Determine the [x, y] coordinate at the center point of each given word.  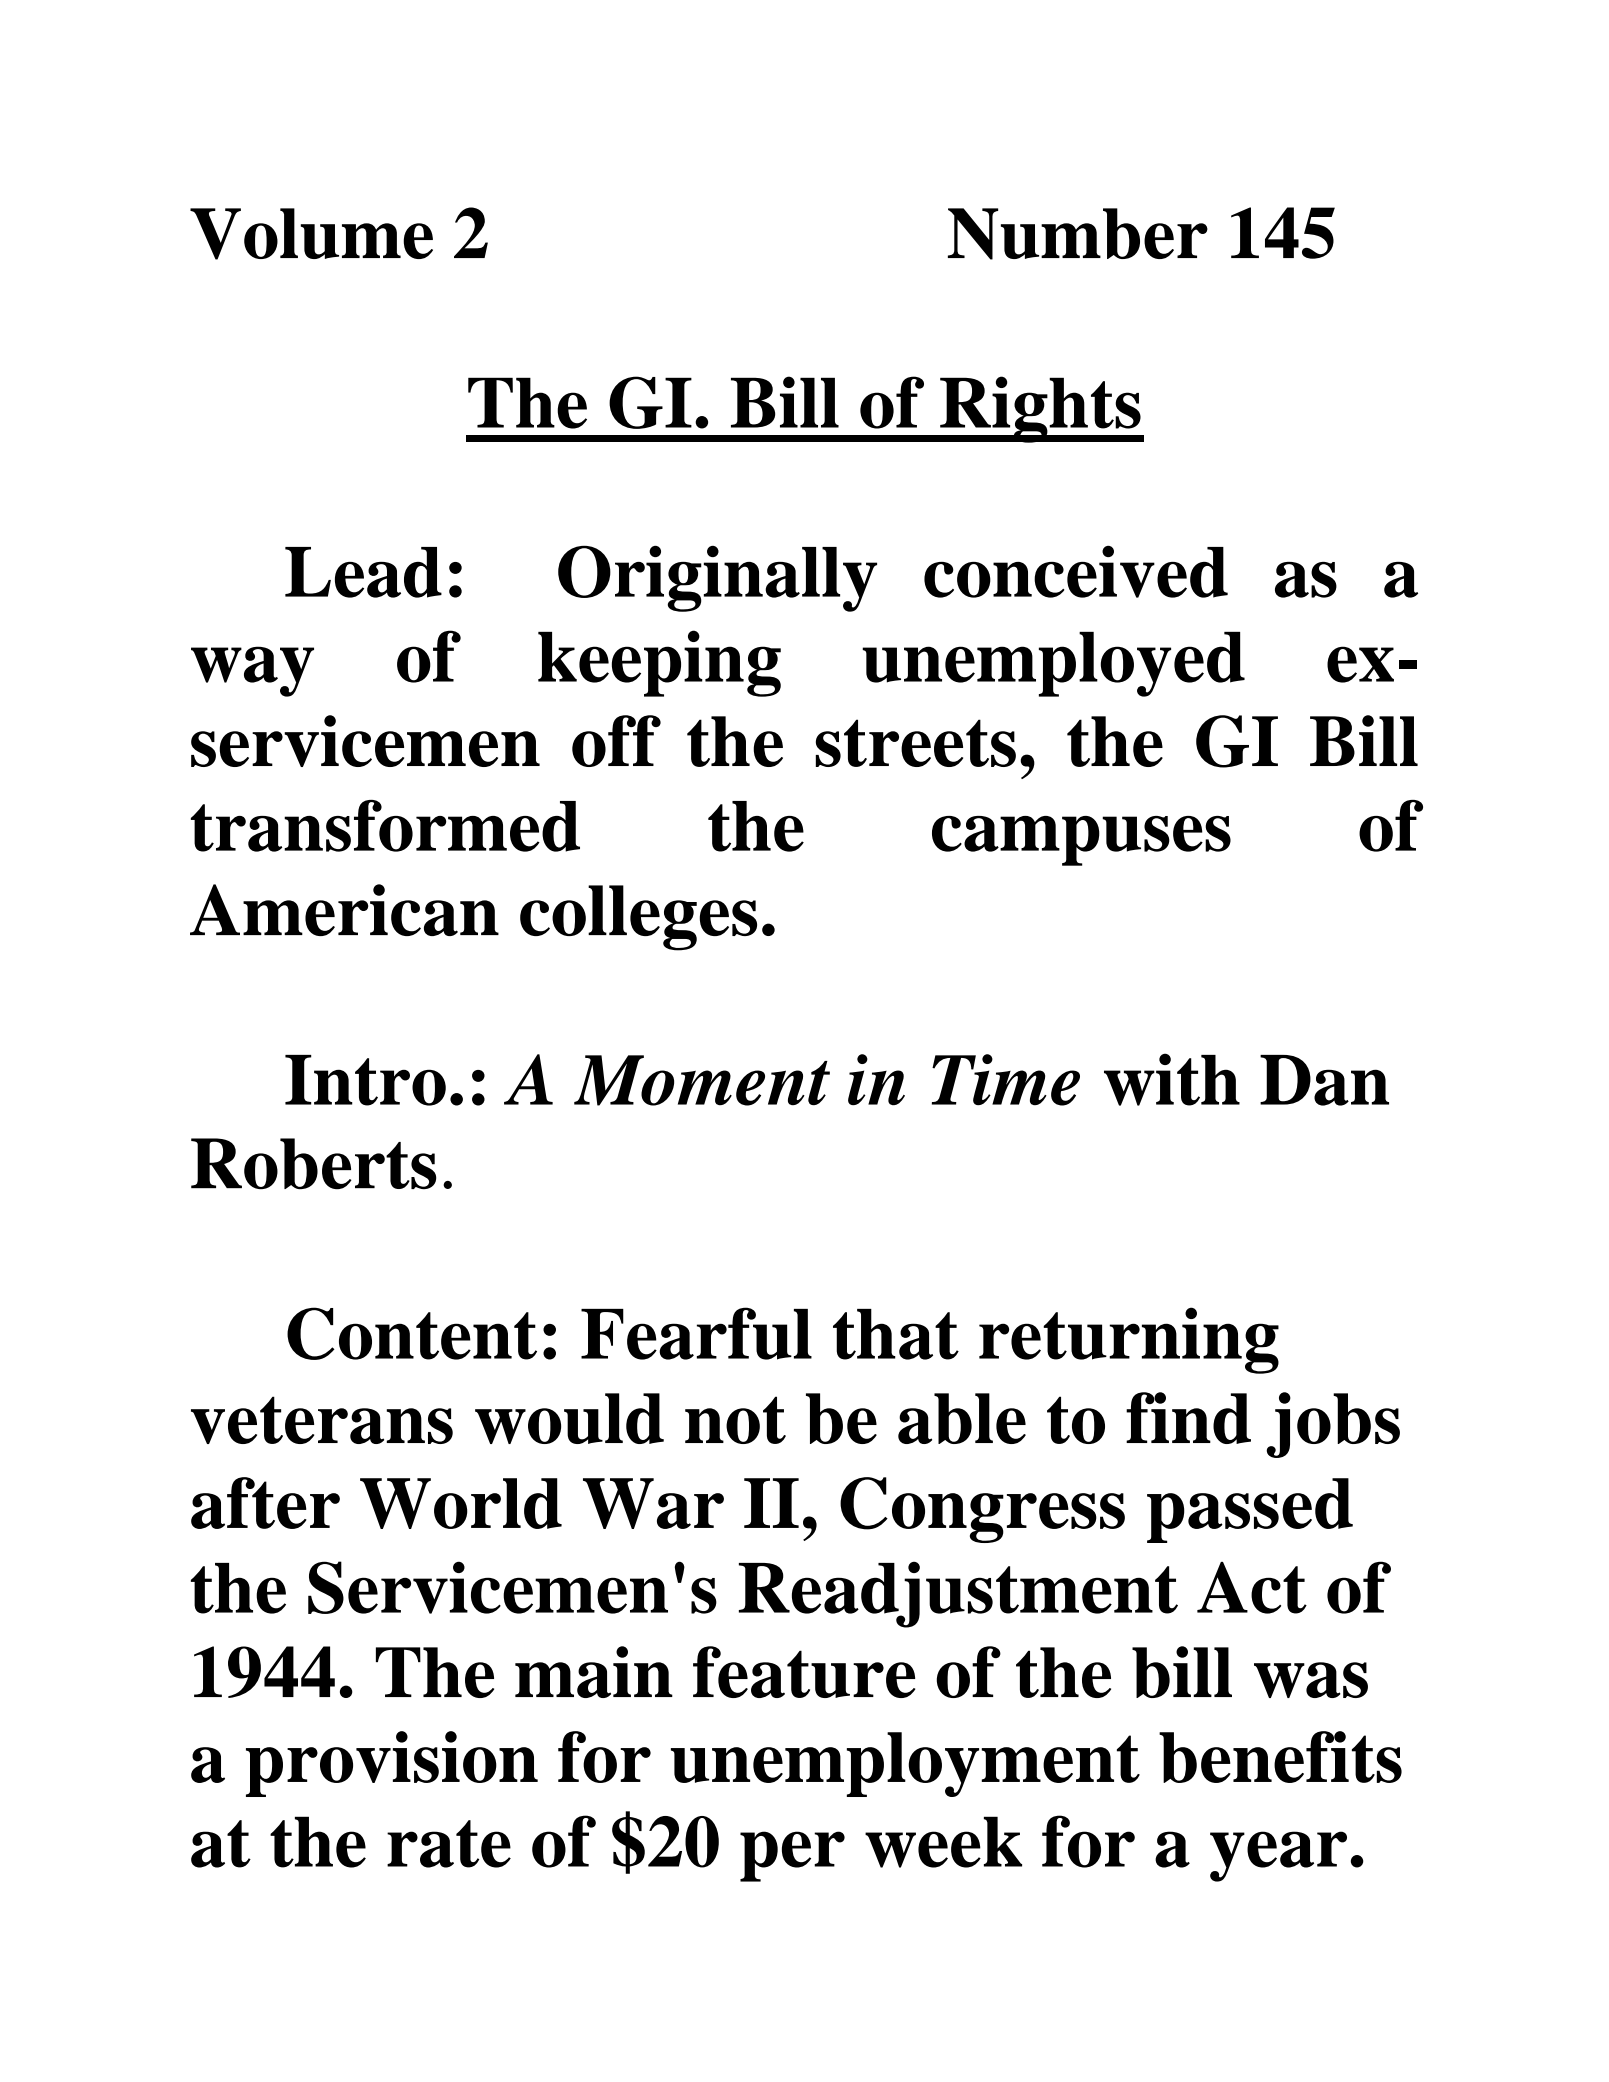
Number [1078, 234]
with [1172, 1079]
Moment [702, 1080]
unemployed [1053, 664]
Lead [363, 572]
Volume [311, 234]
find [1188, 1418]
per [792, 1856]
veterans [322, 1420]
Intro [365, 1080]
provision [392, 1764]
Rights [1040, 409]
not [735, 1420]
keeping [659, 663]
